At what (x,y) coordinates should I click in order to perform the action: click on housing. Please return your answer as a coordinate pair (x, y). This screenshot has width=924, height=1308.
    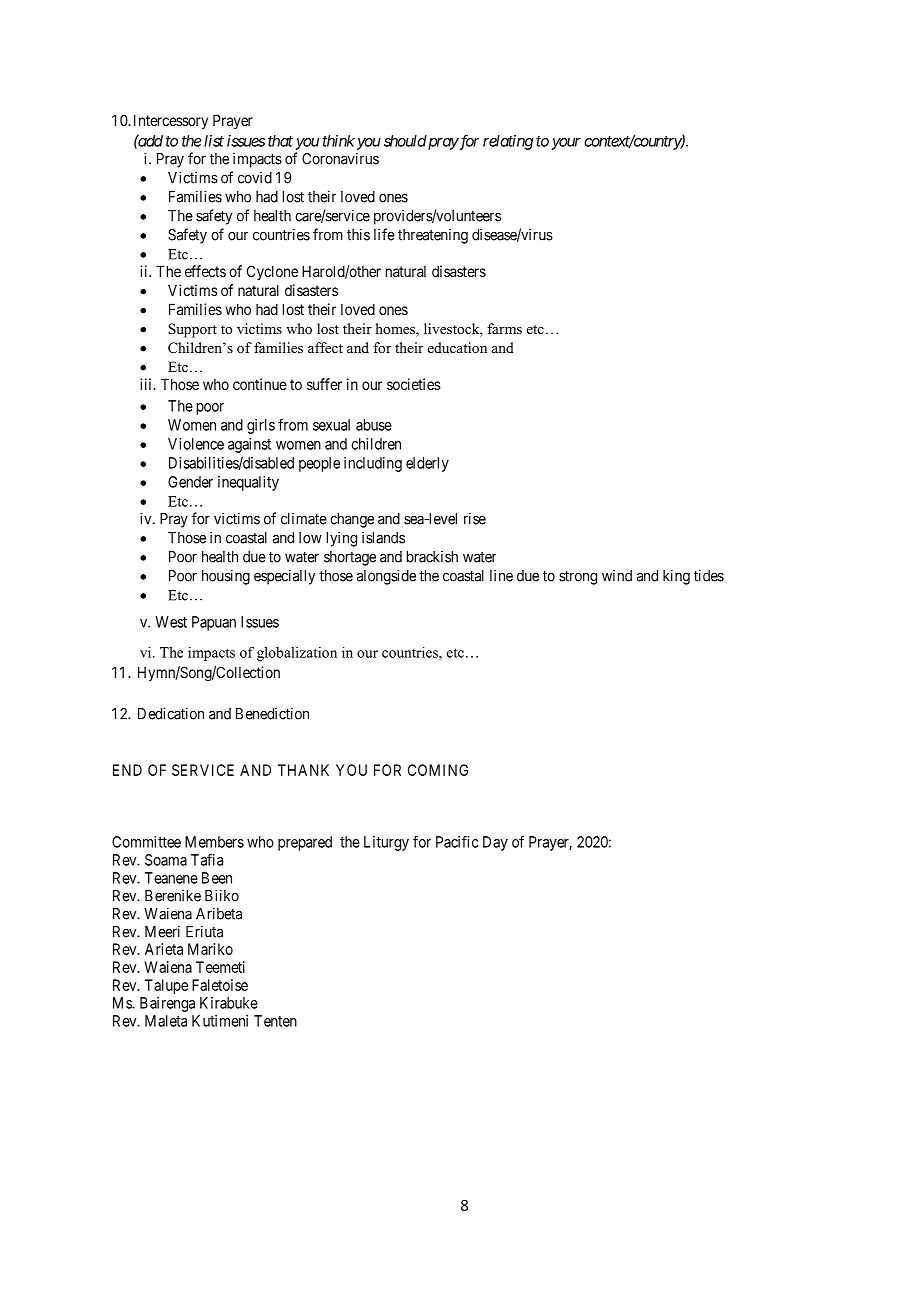
    Looking at the image, I should click on (226, 577).
